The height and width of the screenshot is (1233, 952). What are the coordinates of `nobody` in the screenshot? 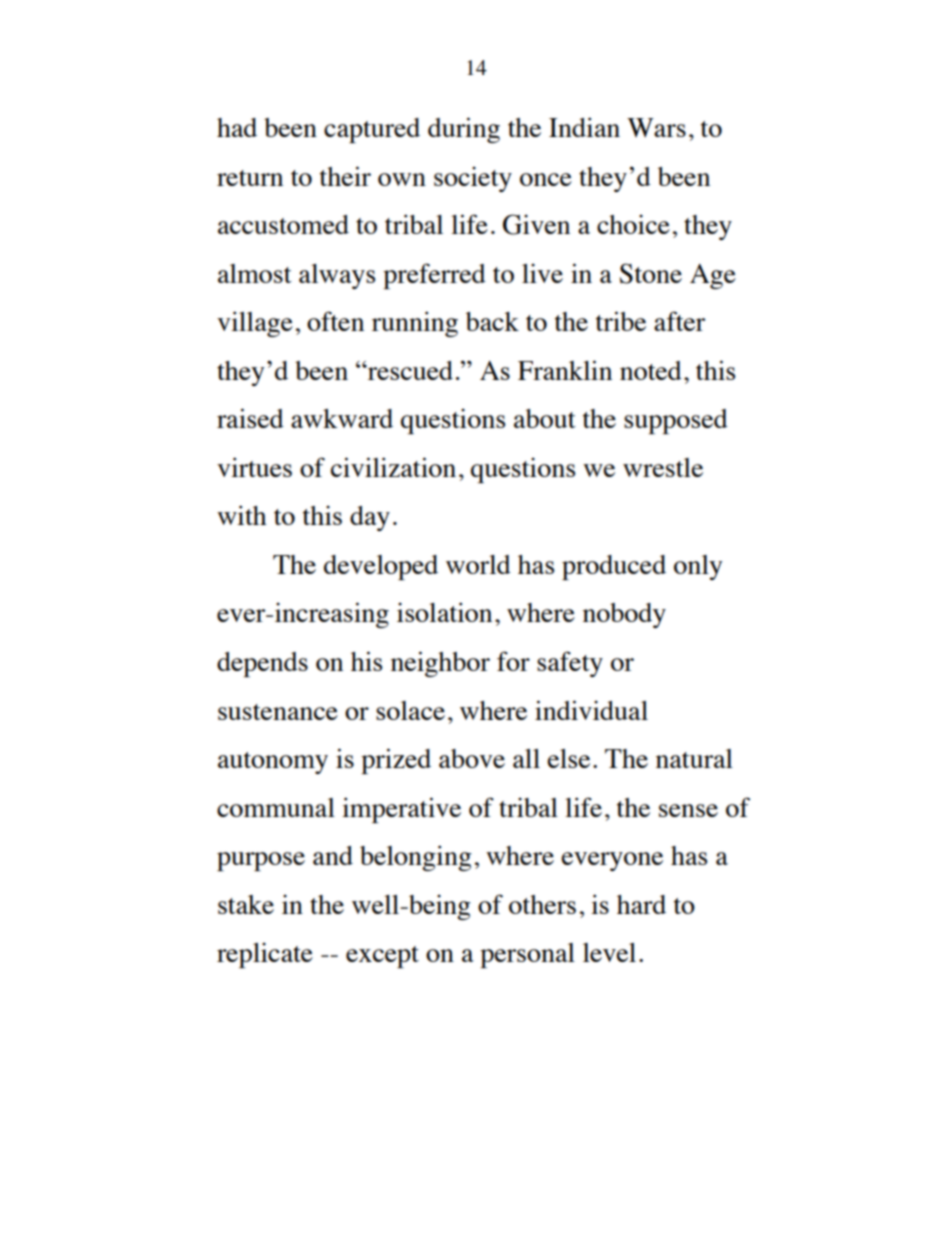 It's located at (624, 615).
